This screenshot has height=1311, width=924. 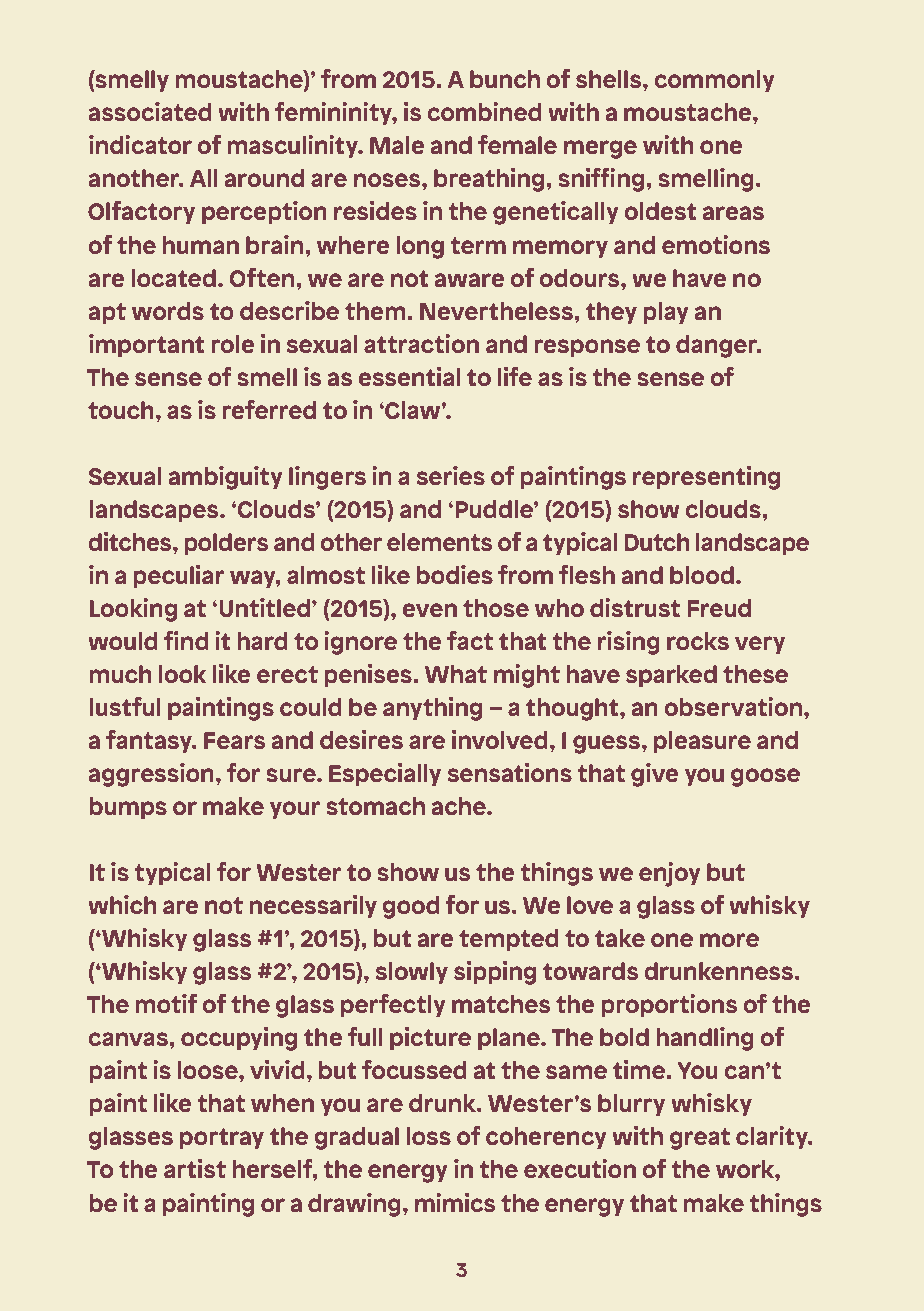 I want to click on rocks, so click(x=698, y=641).
